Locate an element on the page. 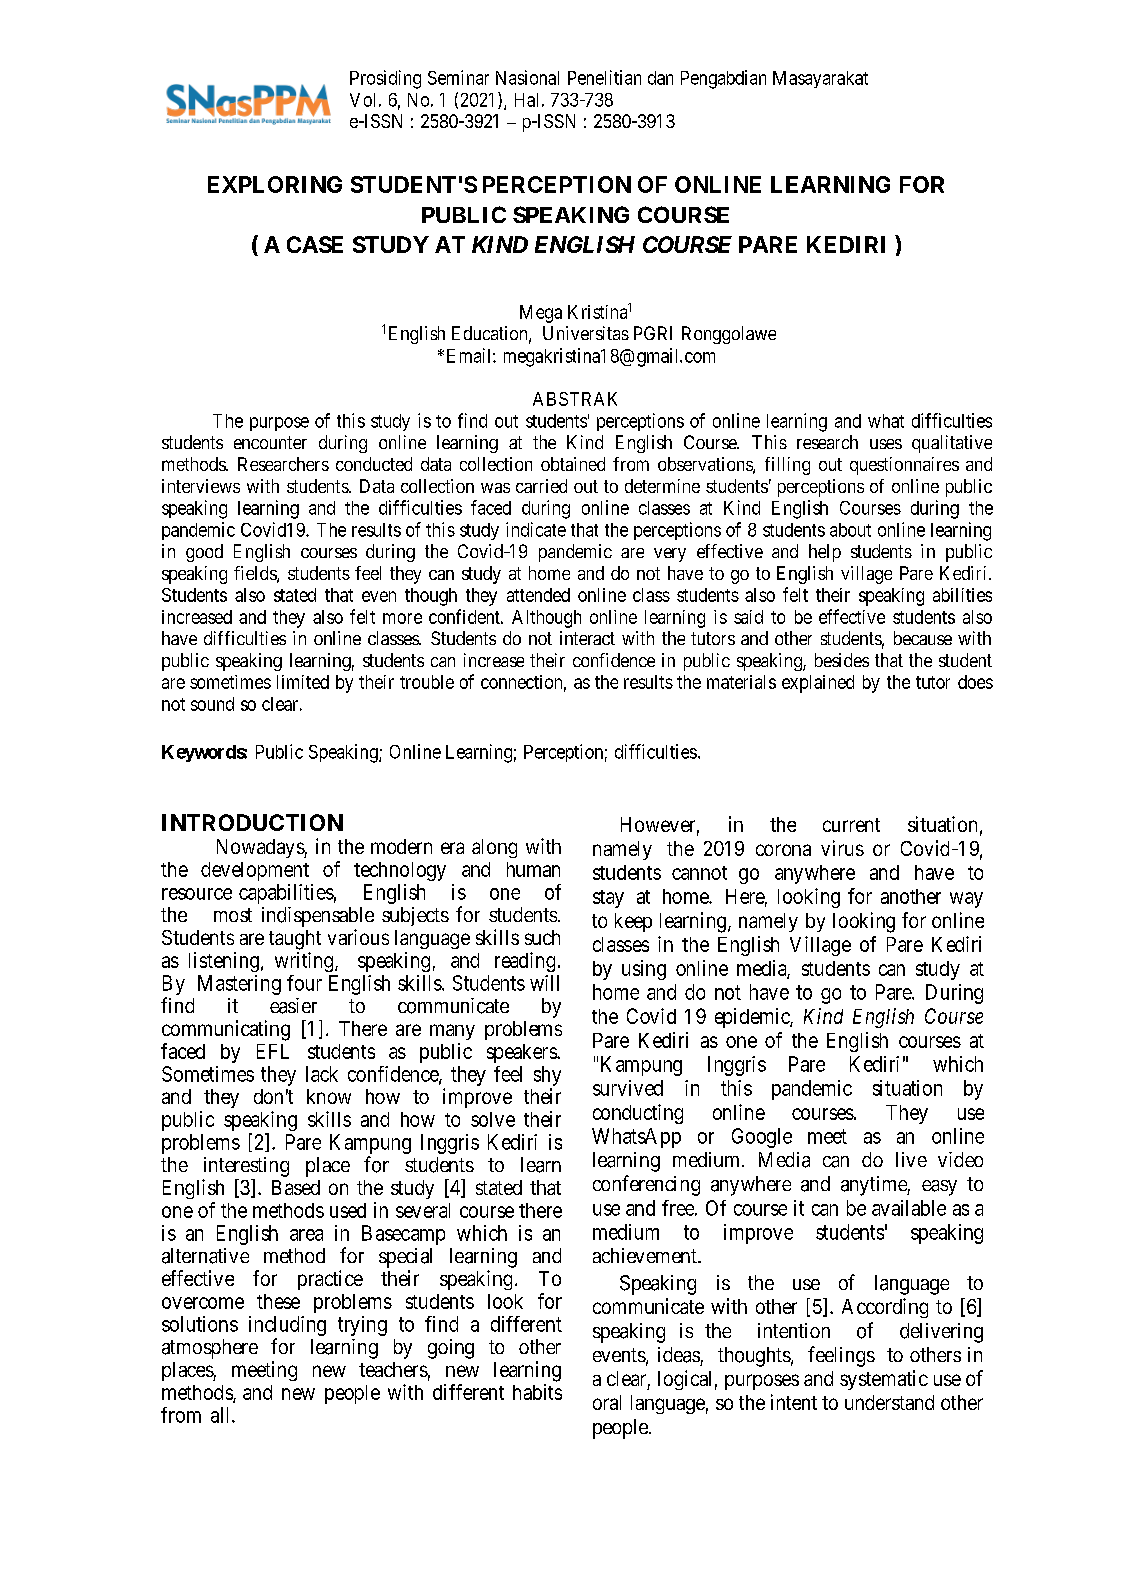 The width and height of the page is (1128, 1594). EXPLORING is located at coordinates (275, 184).
